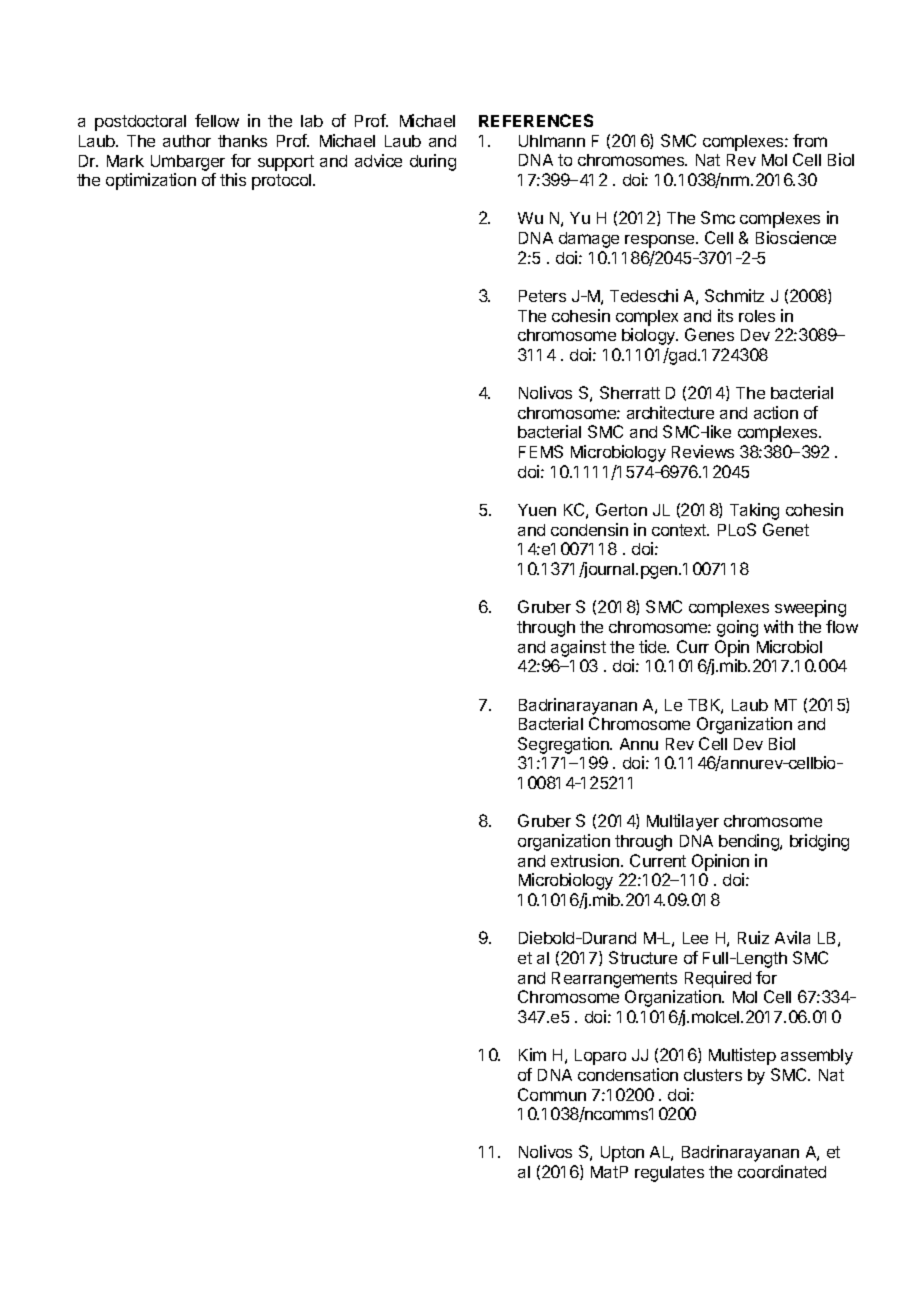 The height and width of the document is (1308, 924). I want to click on bending, so click(750, 842).
